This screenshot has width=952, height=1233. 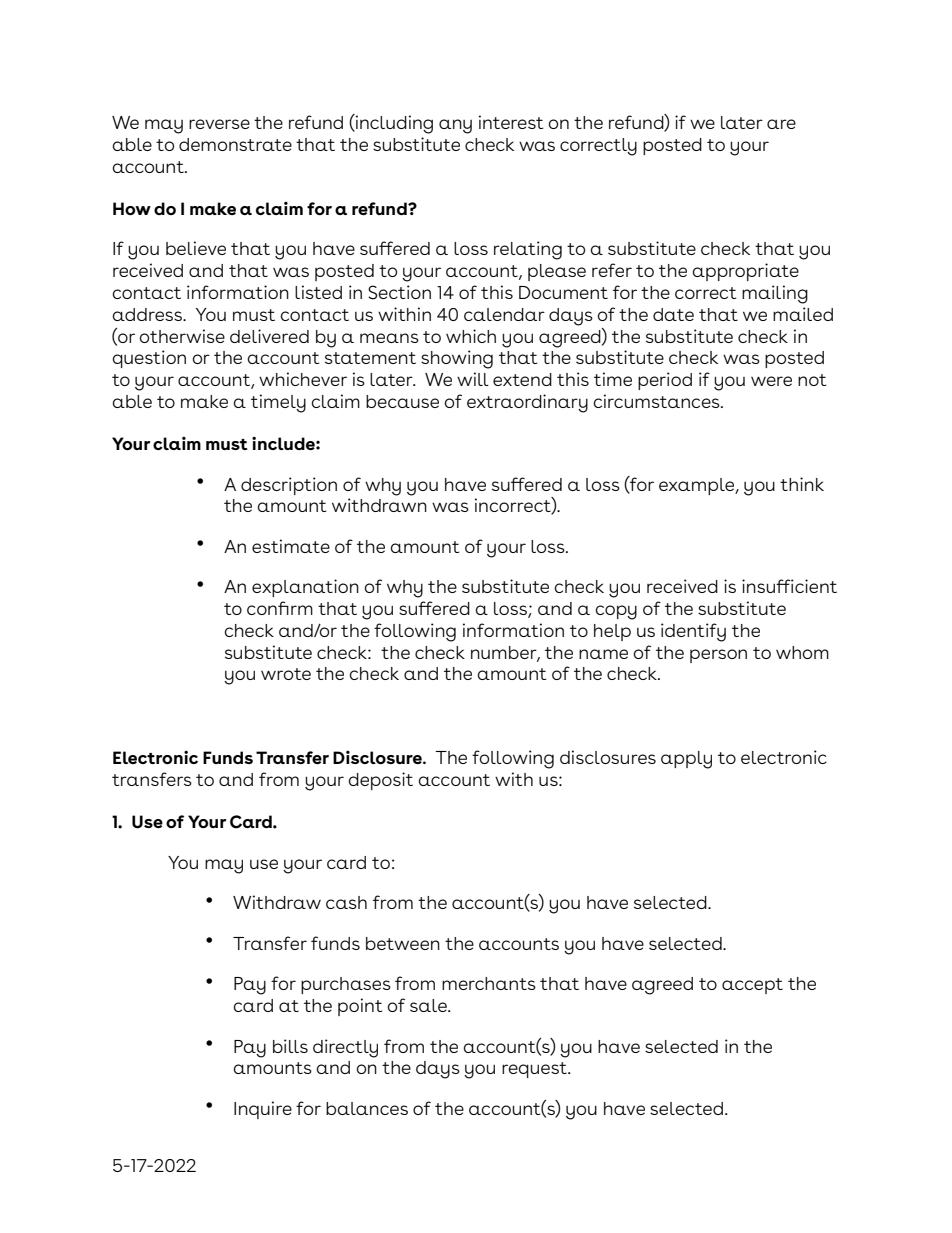 I want to click on think, so click(x=802, y=484).
